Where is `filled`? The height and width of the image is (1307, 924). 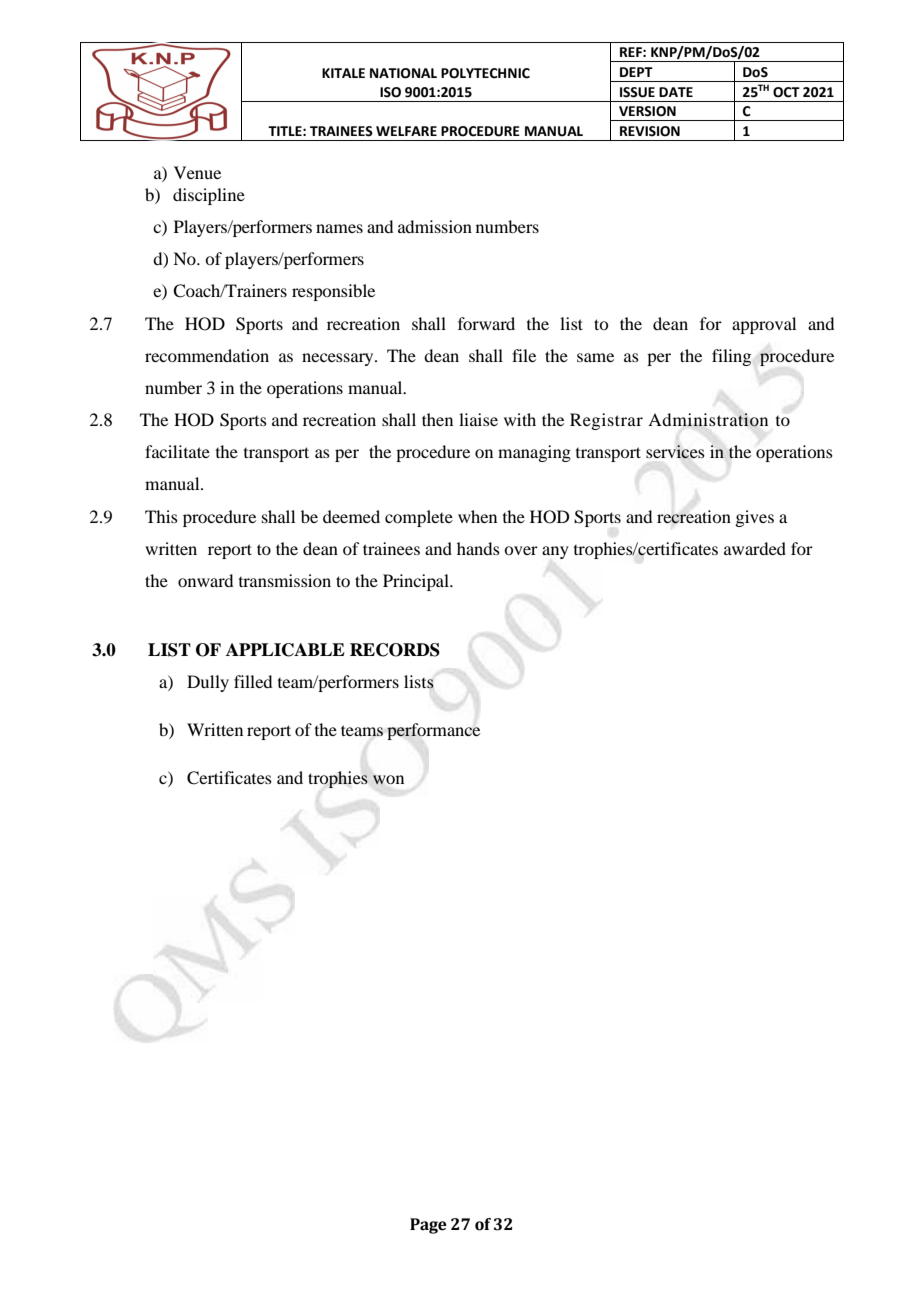
filled is located at coordinates (253, 681).
